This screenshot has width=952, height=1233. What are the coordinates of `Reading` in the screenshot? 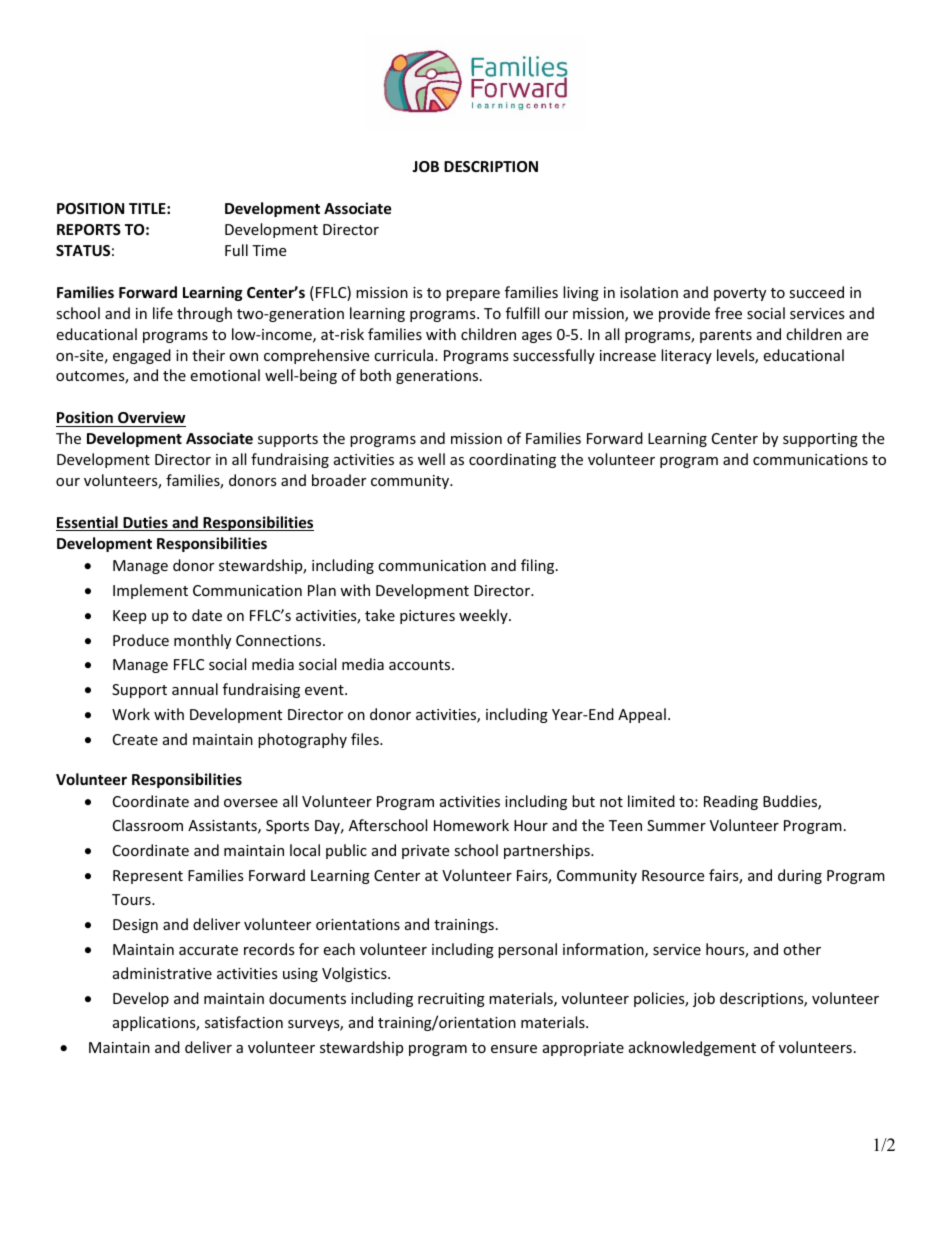 It's located at (731, 802).
